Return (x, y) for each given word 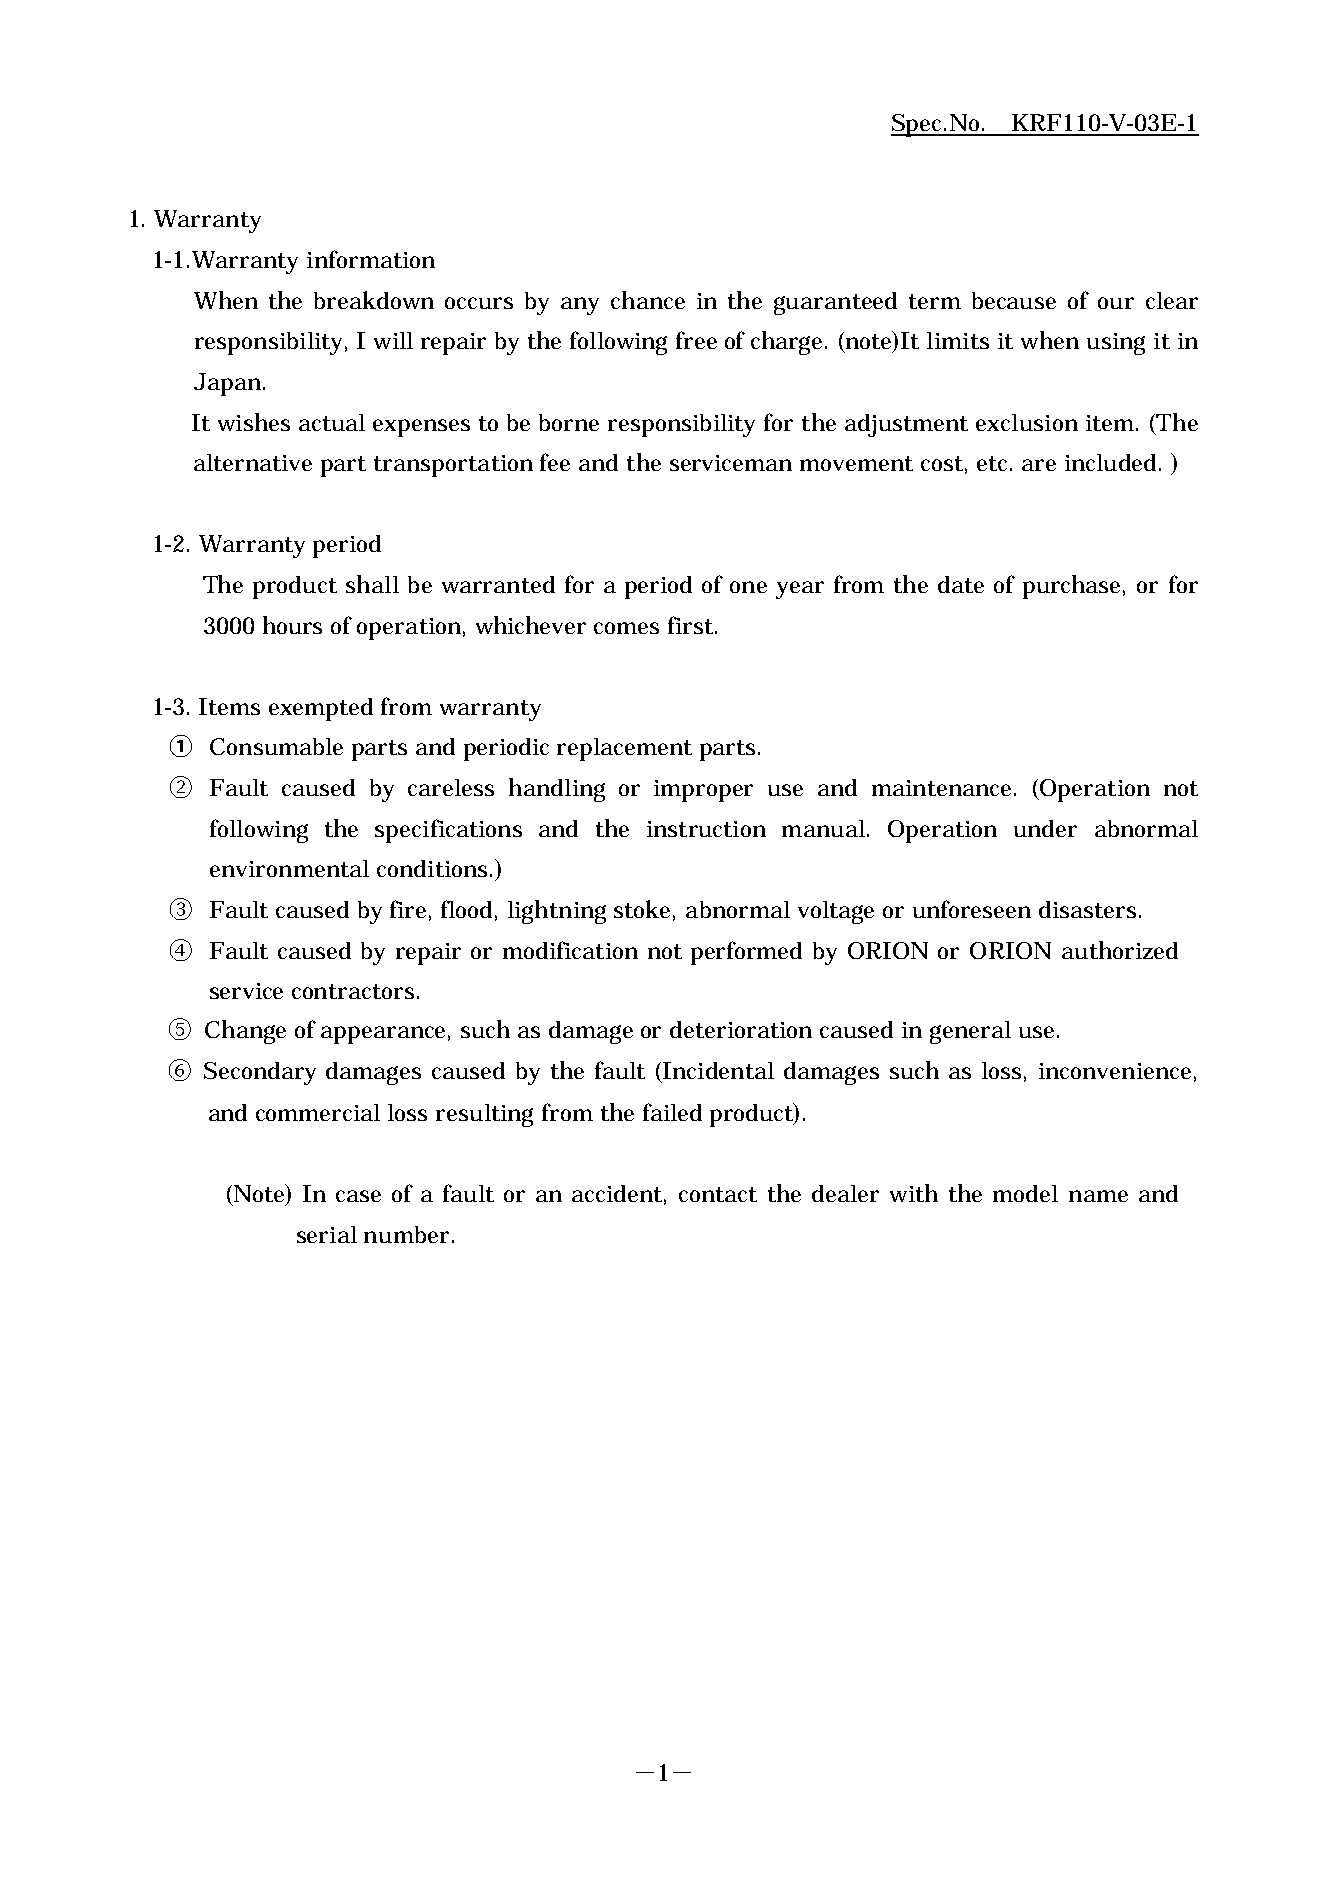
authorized (1120, 950)
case (358, 1196)
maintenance (944, 788)
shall (372, 584)
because (1014, 300)
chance (648, 300)
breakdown (374, 300)
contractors (355, 991)
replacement (624, 749)
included (1113, 462)
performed (746, 953)
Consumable (276, 746)
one (748, 587)
